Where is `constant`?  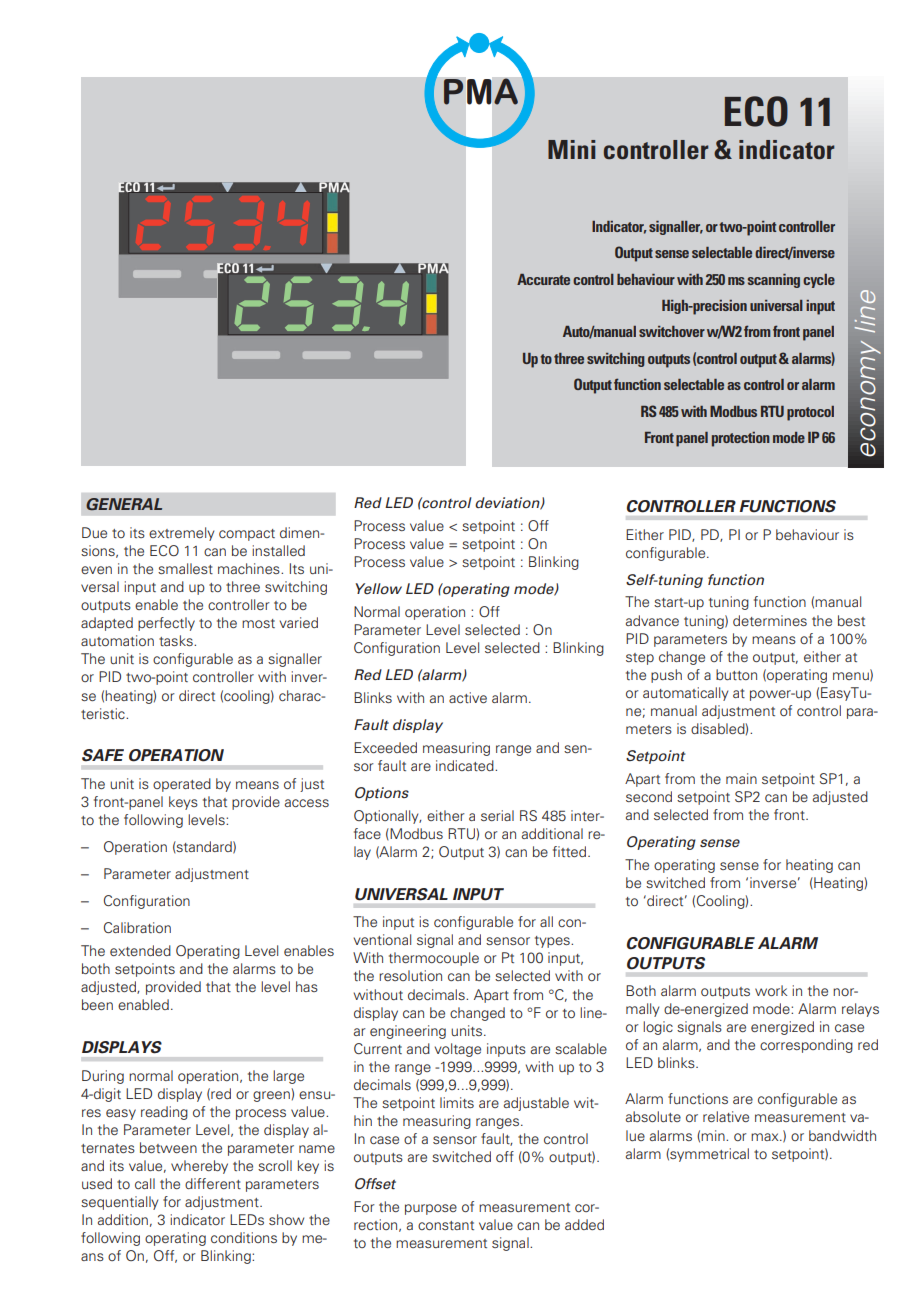 constant is located at coordinates (446, 1225).
